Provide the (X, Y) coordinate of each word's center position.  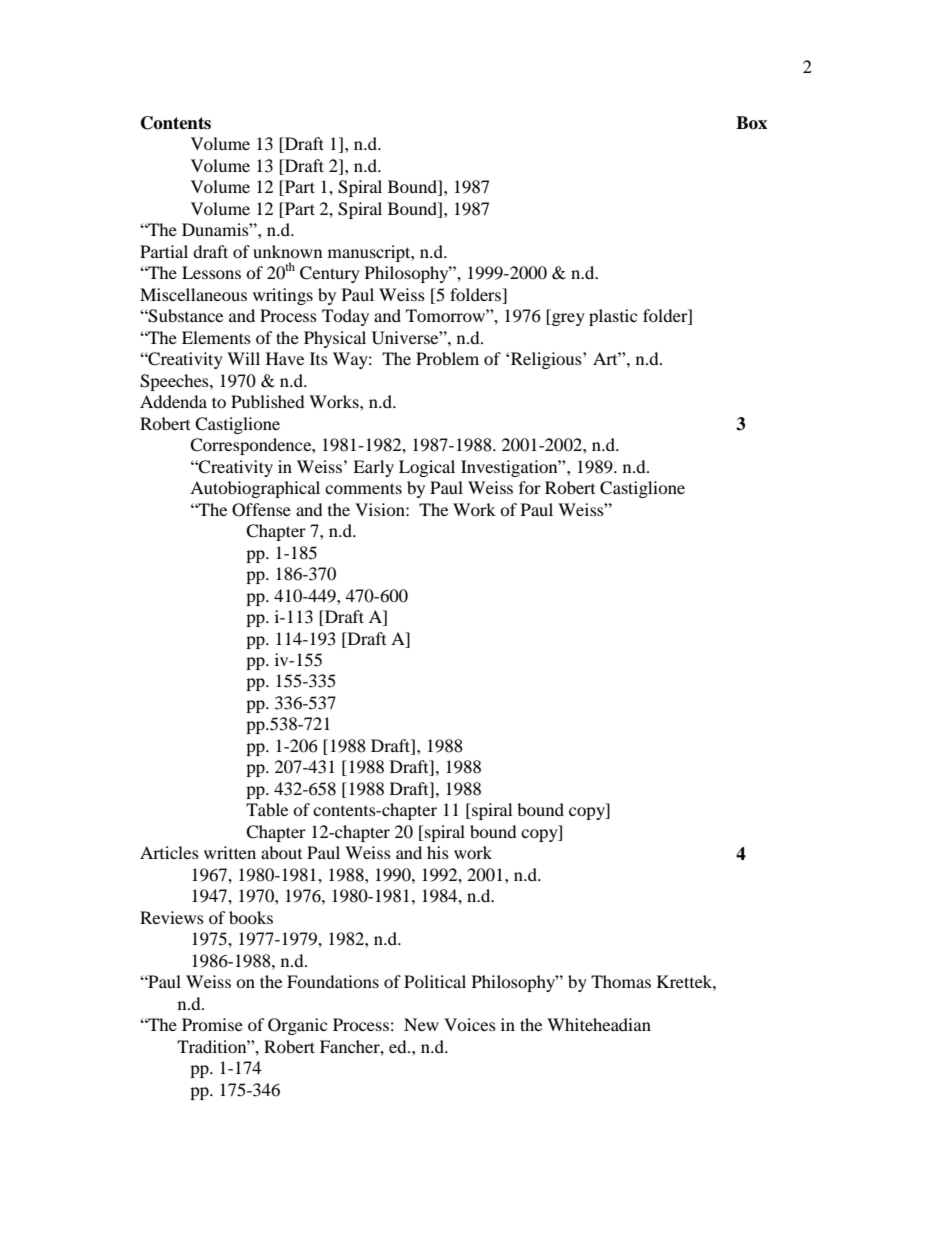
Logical (427, 468)
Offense (261, 510)
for (530, 487)
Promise (212, 1024)
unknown (287, 251)
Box (751, 123)
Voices (470, 1024)
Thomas (621, 981)
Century (330, 274)
